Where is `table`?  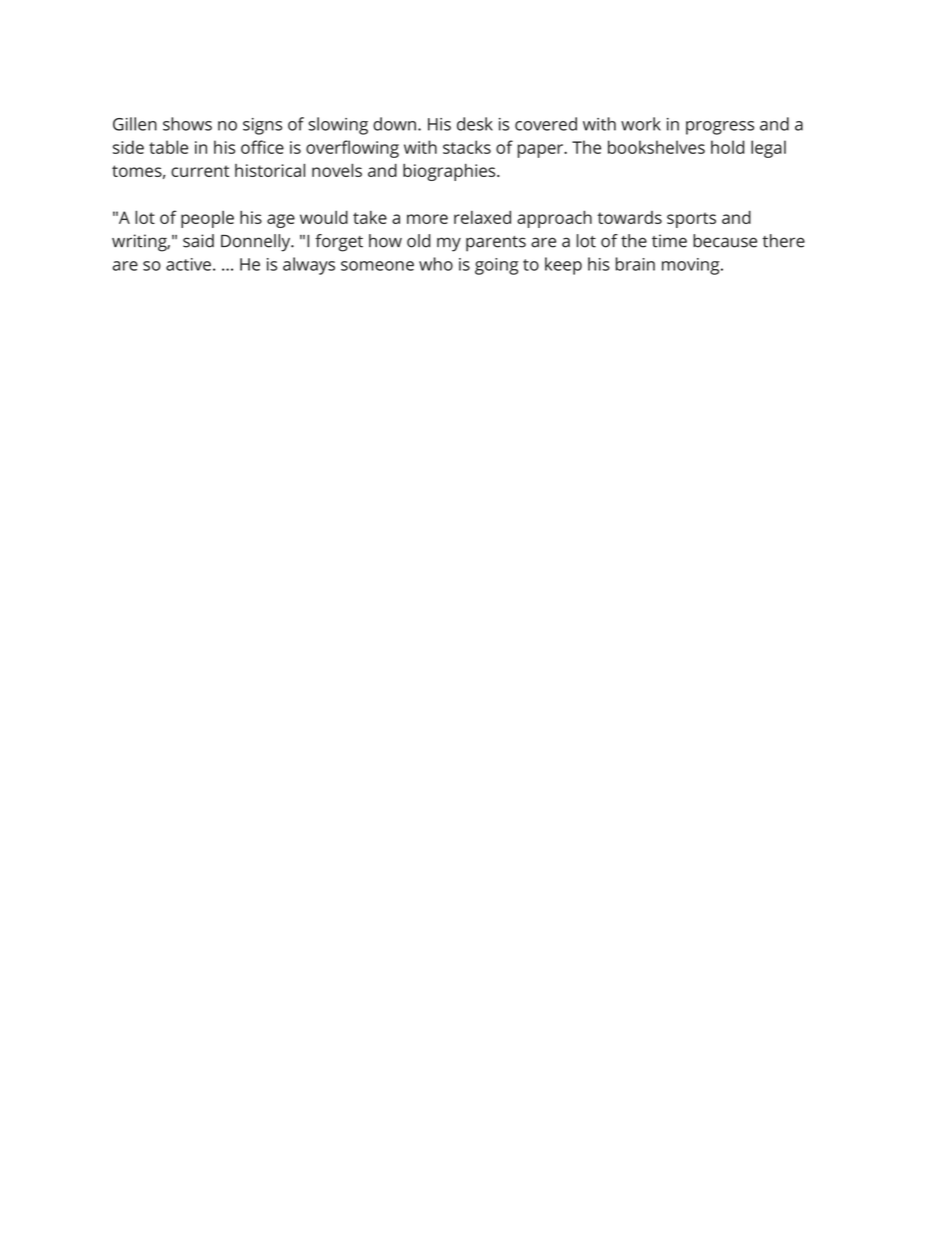 table is located at coordinates (168, 147).
